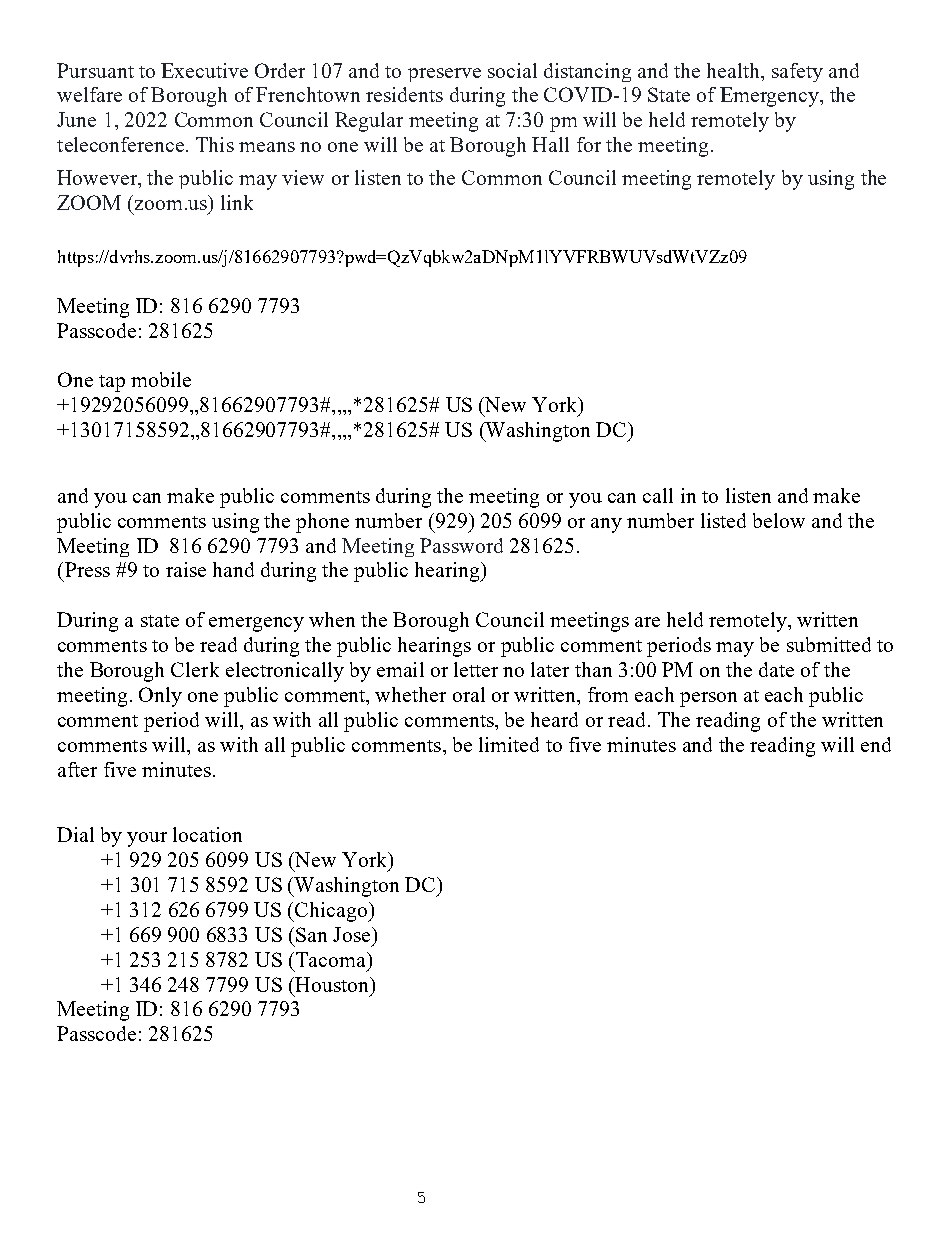 This screenshot has height=1233, width=952. I want to click on link, so click(237, 202).
